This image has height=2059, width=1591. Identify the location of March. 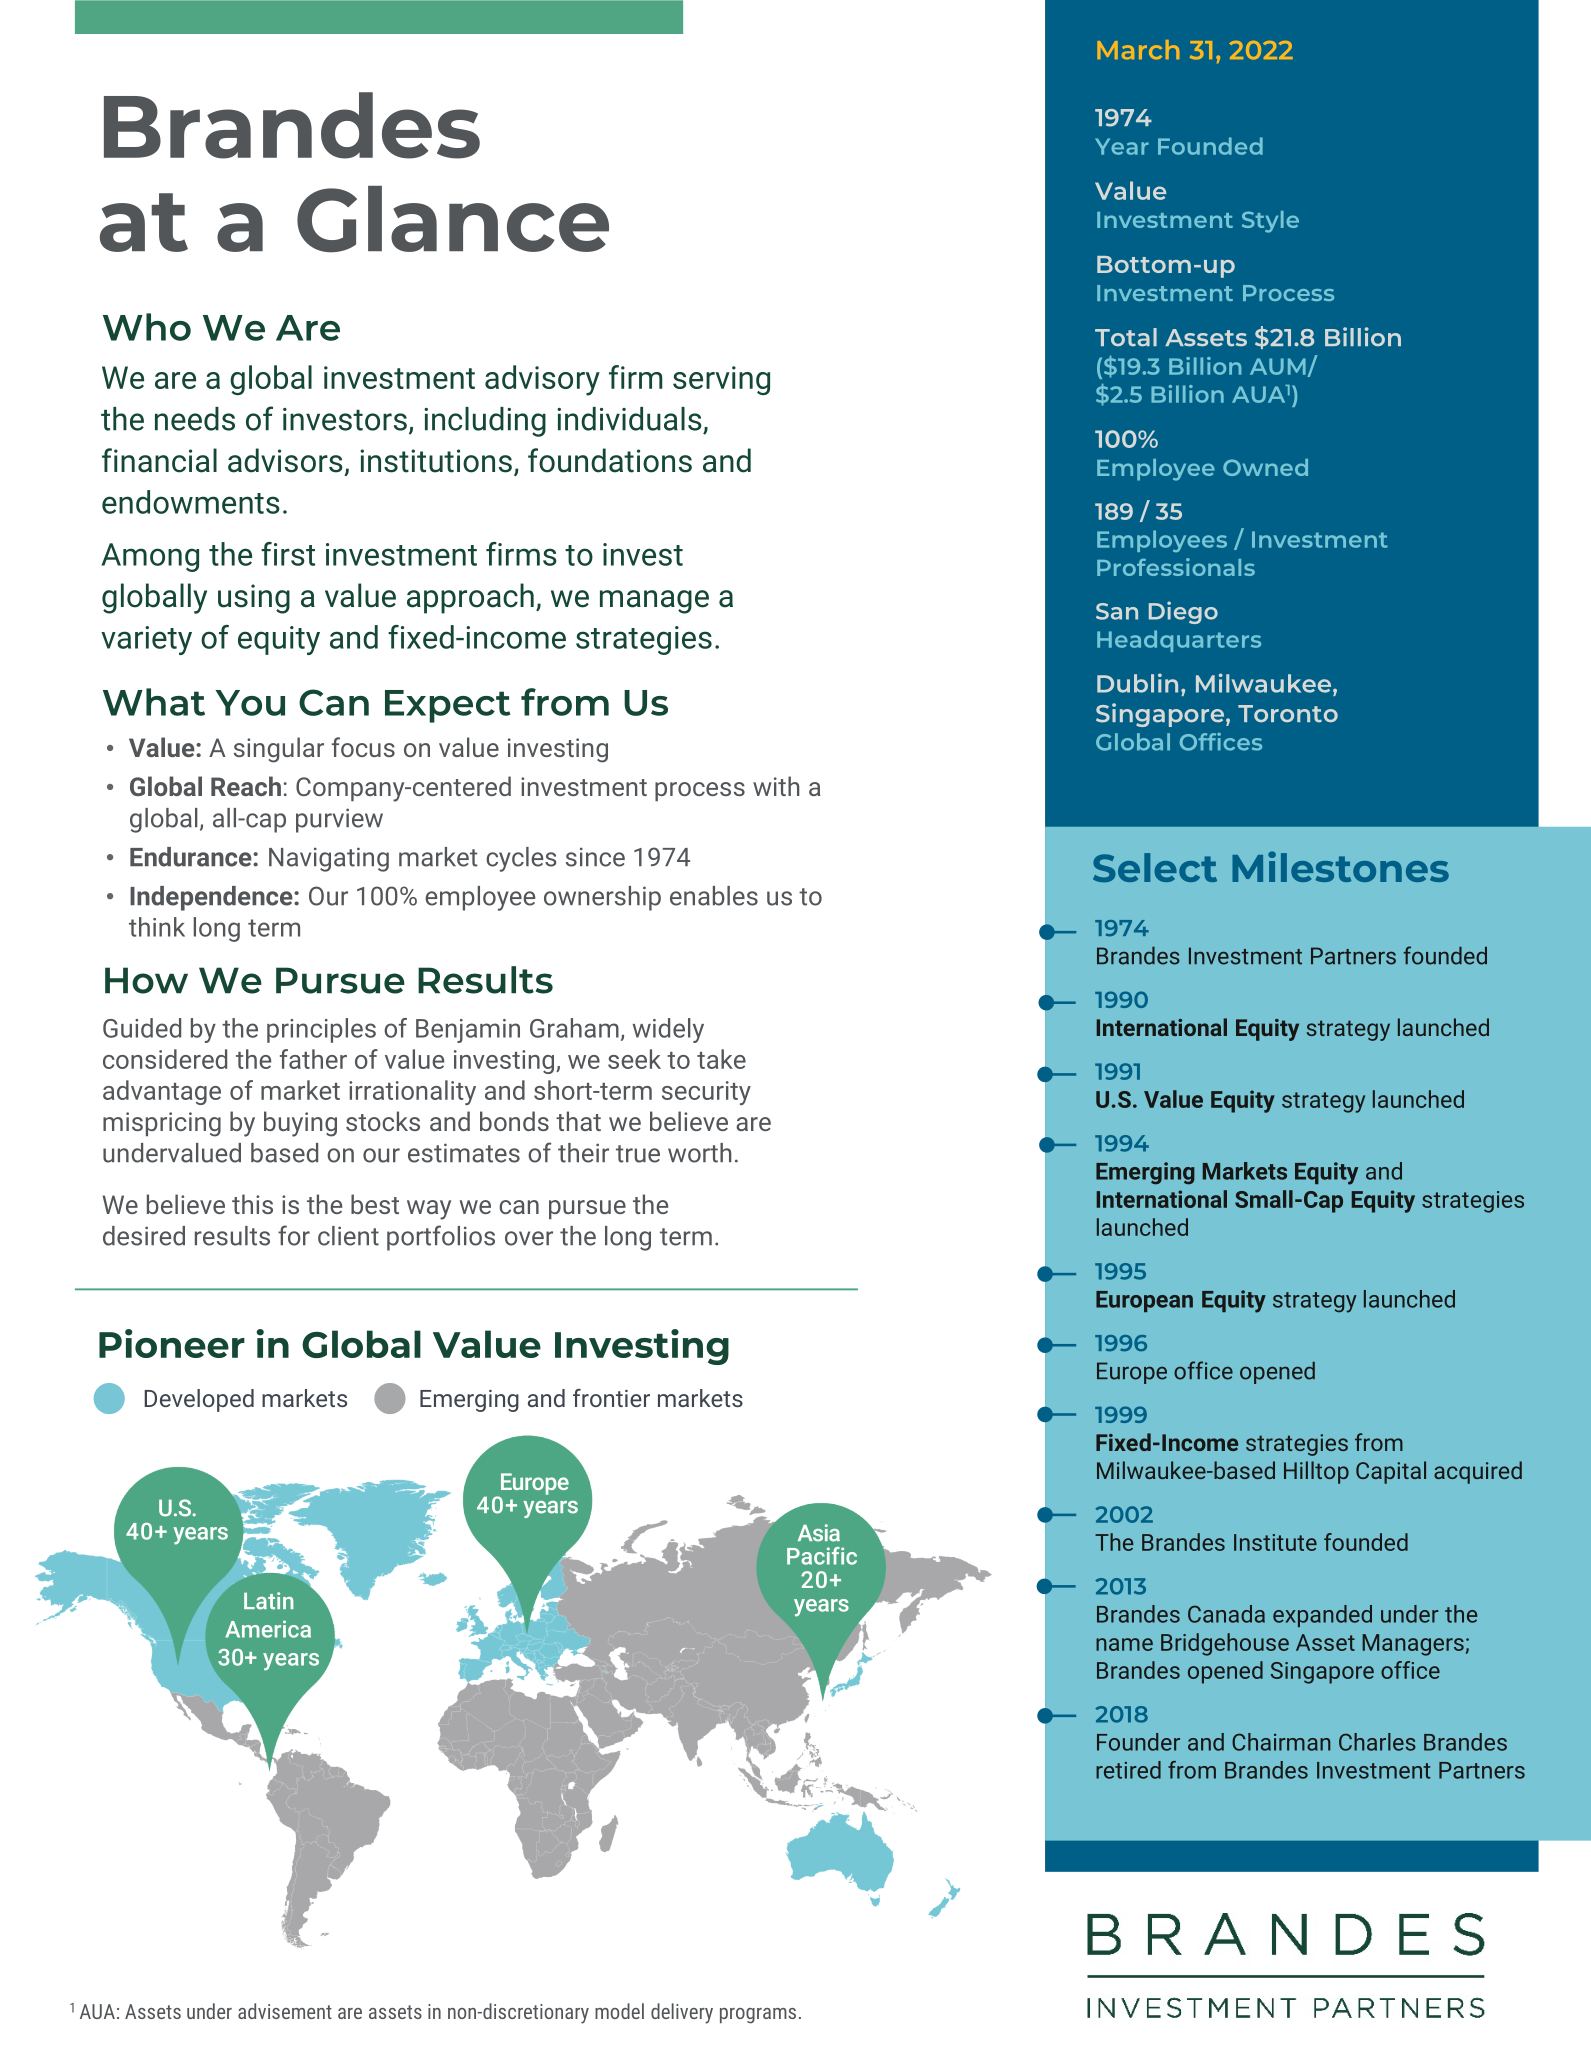
(1138, 50).
